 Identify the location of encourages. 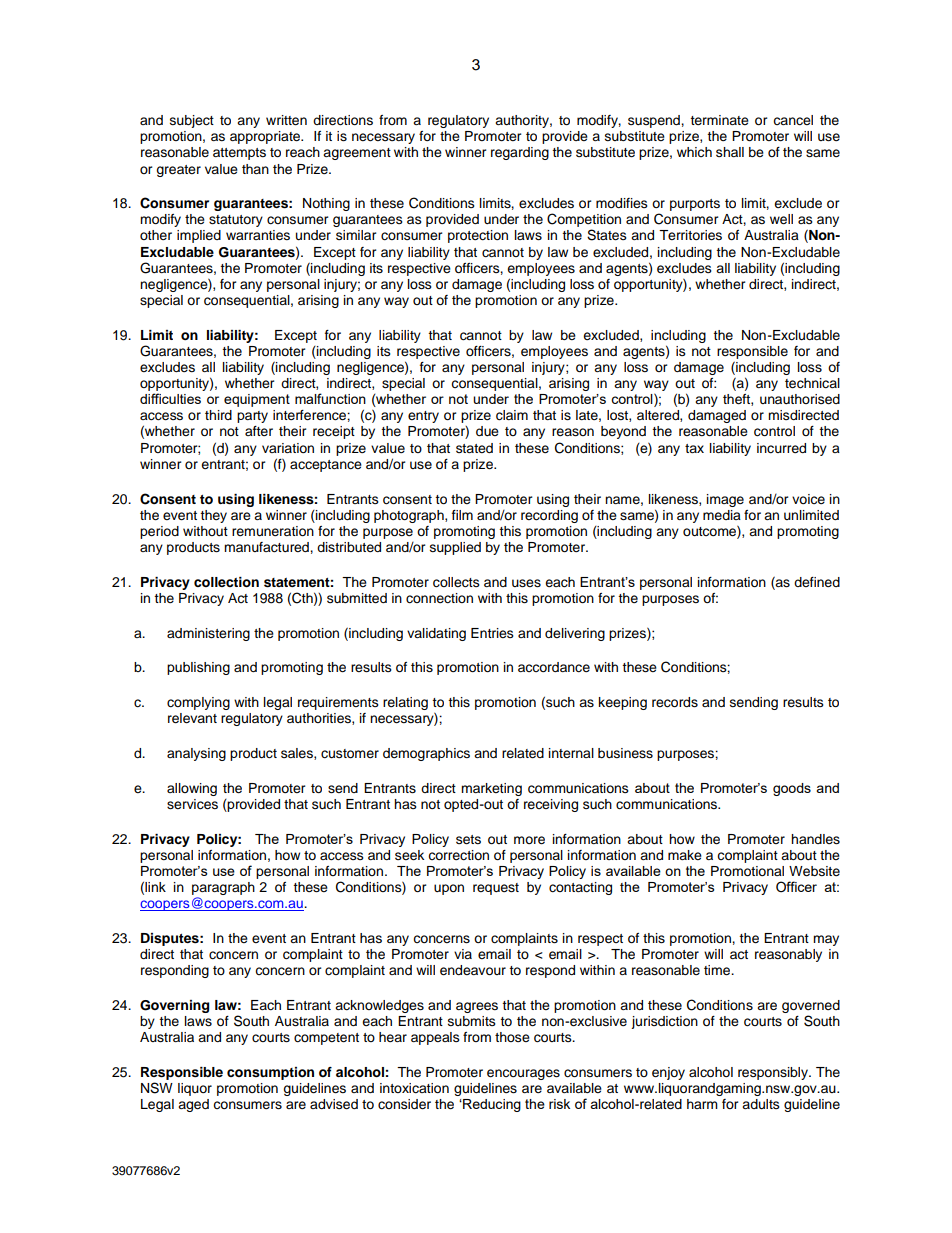
(523, 1074).
